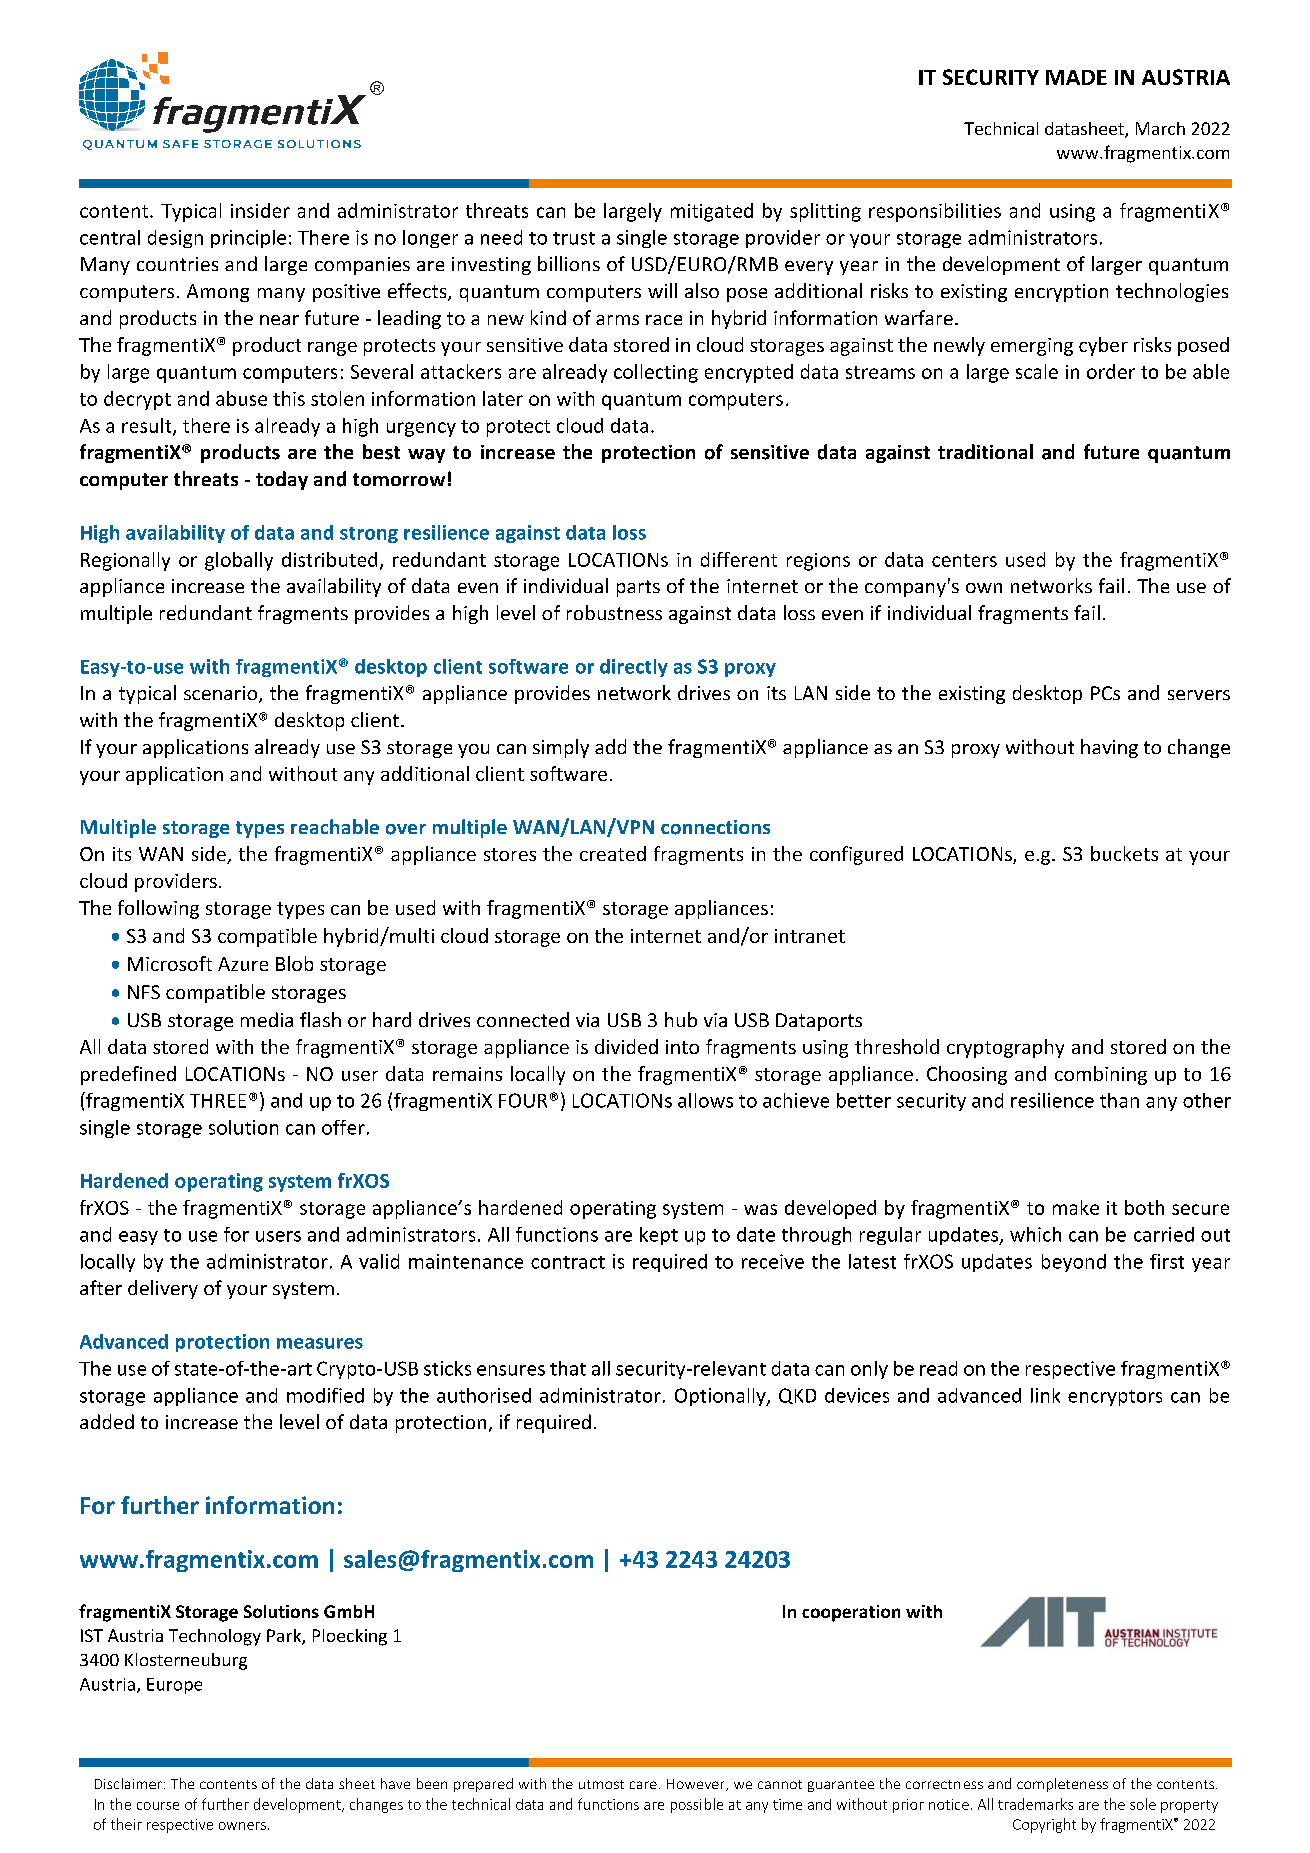 This screenshot has width=1310, height=1853. What do you see at coordinates (1045, 1395) in the screenshot?
I see `link` at bounding box center [1045, 1395].
